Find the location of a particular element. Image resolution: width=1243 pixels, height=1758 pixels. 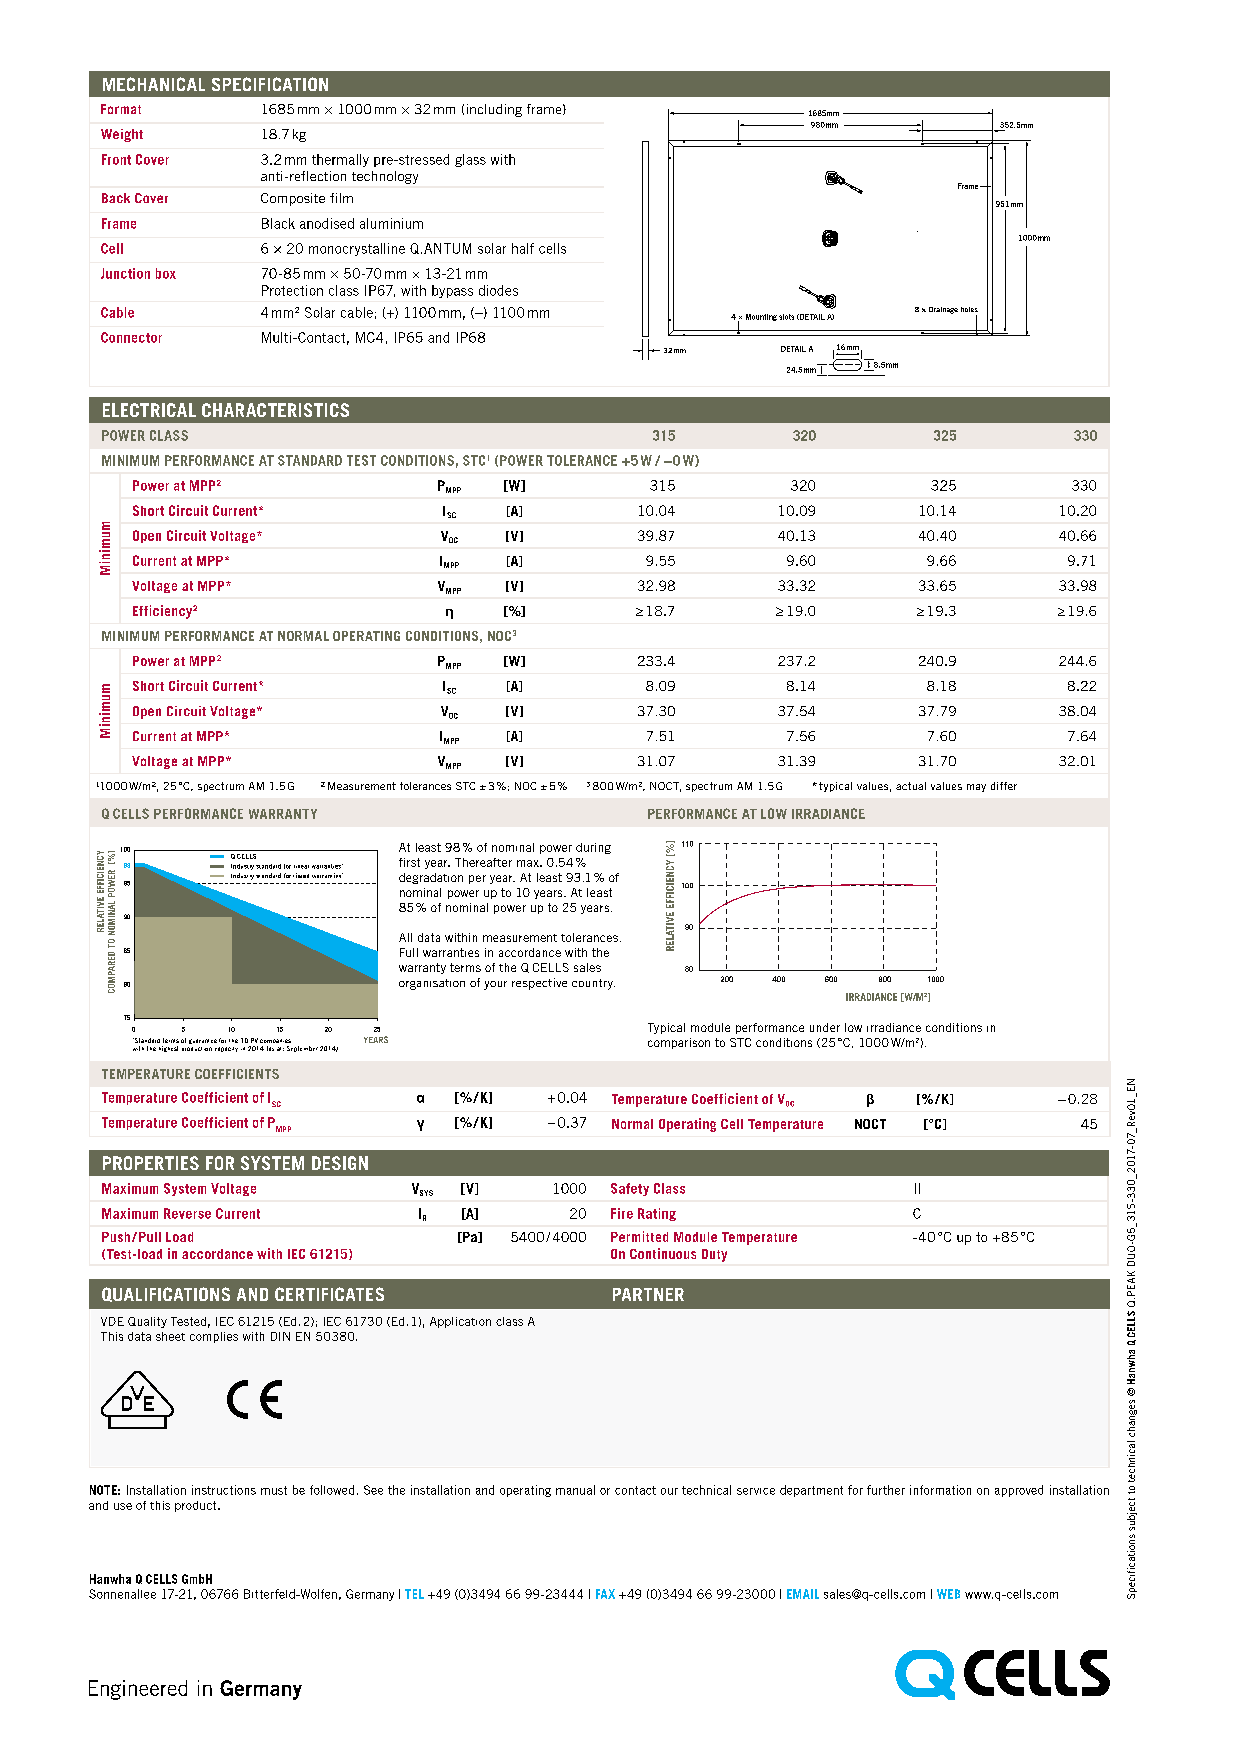

Drainage is located at coordinates (943, 310).
